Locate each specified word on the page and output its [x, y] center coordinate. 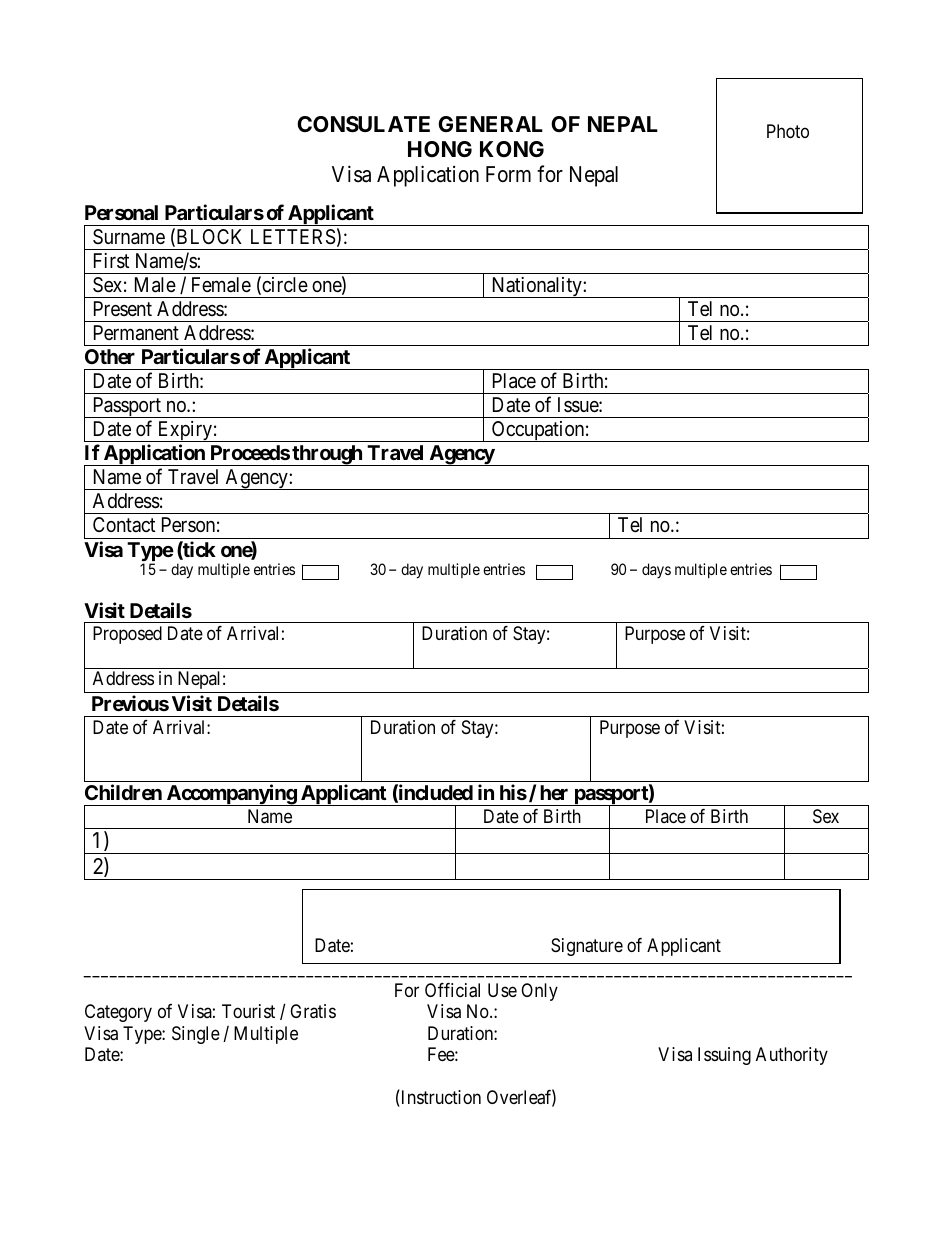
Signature [587, 947]
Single [196, 1035]
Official [452, 990]
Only [539, 992]
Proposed [127, 635]
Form [508, 174]
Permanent [136, 333]
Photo [788, 131]
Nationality [536, 287]
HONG [440, 149]
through [327, 455]
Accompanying [231, 795]
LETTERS [293, 237]
